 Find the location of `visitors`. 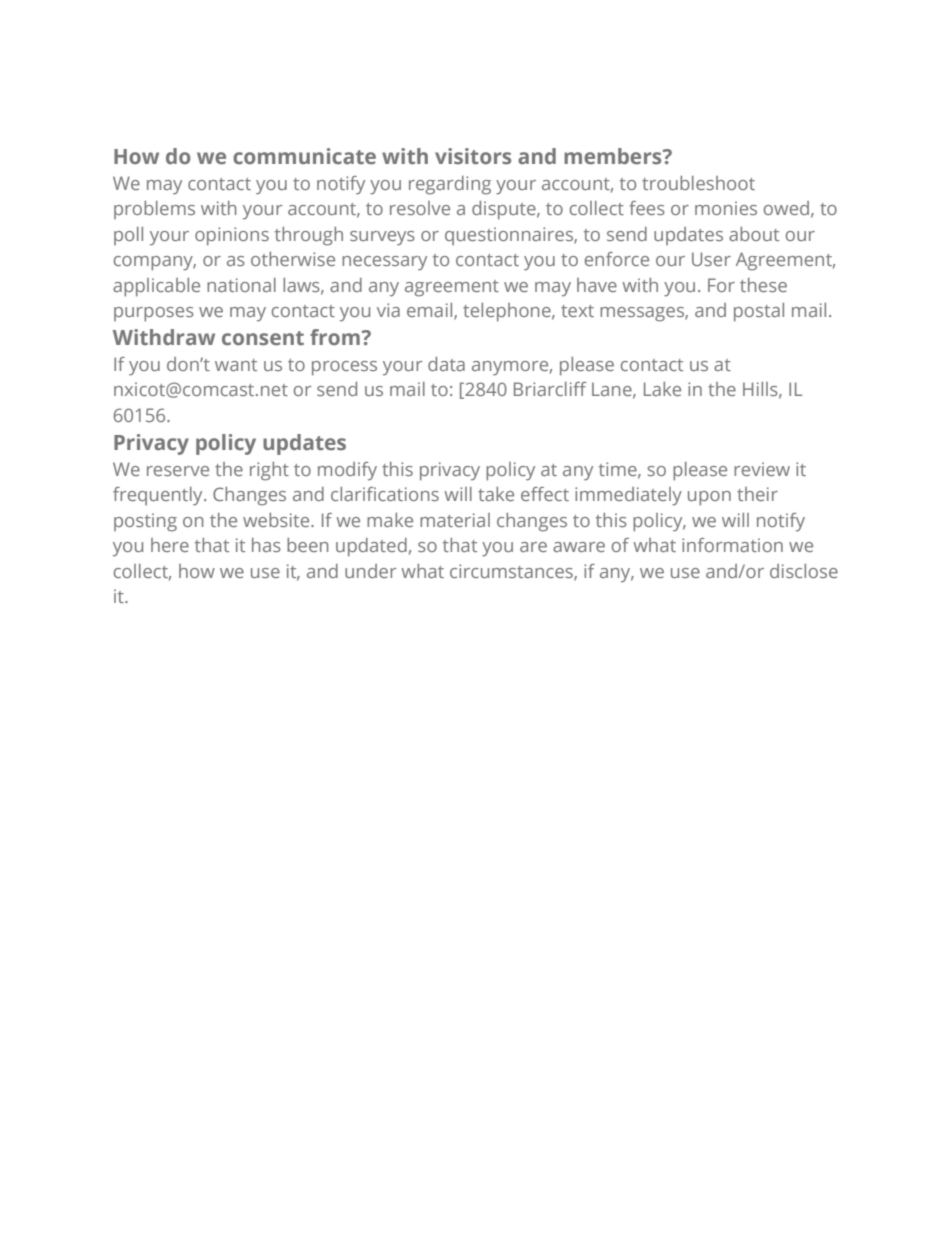

visitors is located at coordinates (473, 156).
